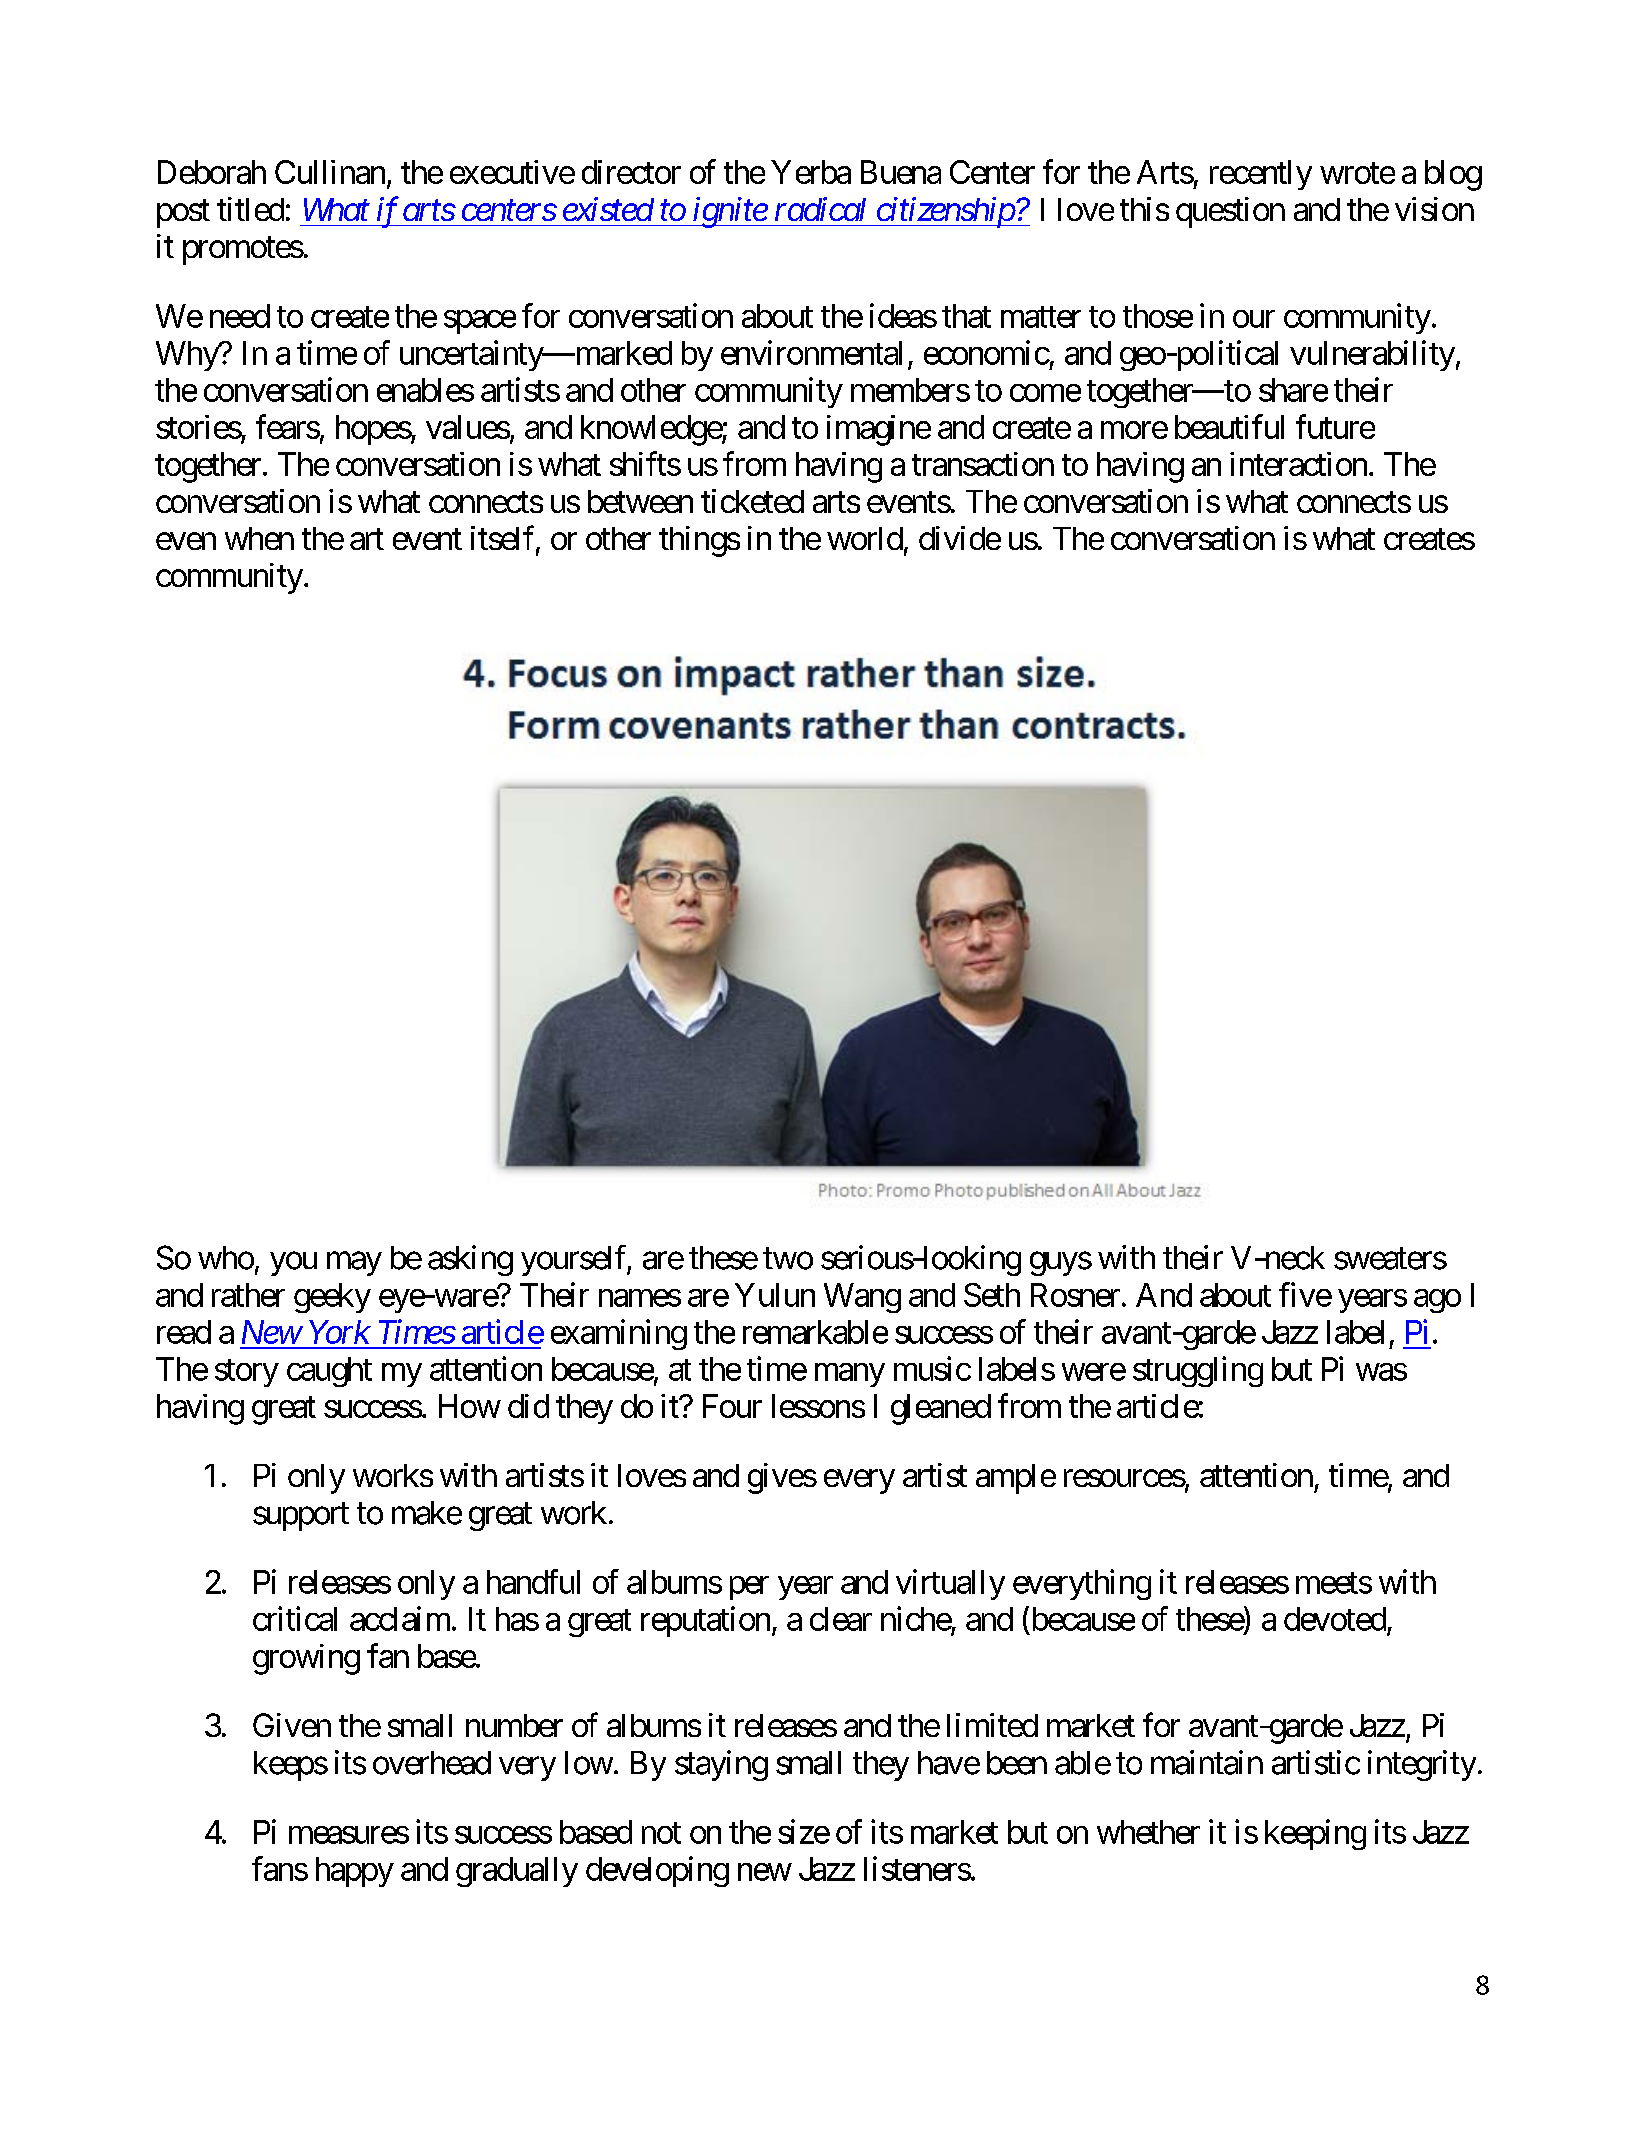 The height and width of the page is (2129, 1645). I want to click on question, so click(1230, 212).
